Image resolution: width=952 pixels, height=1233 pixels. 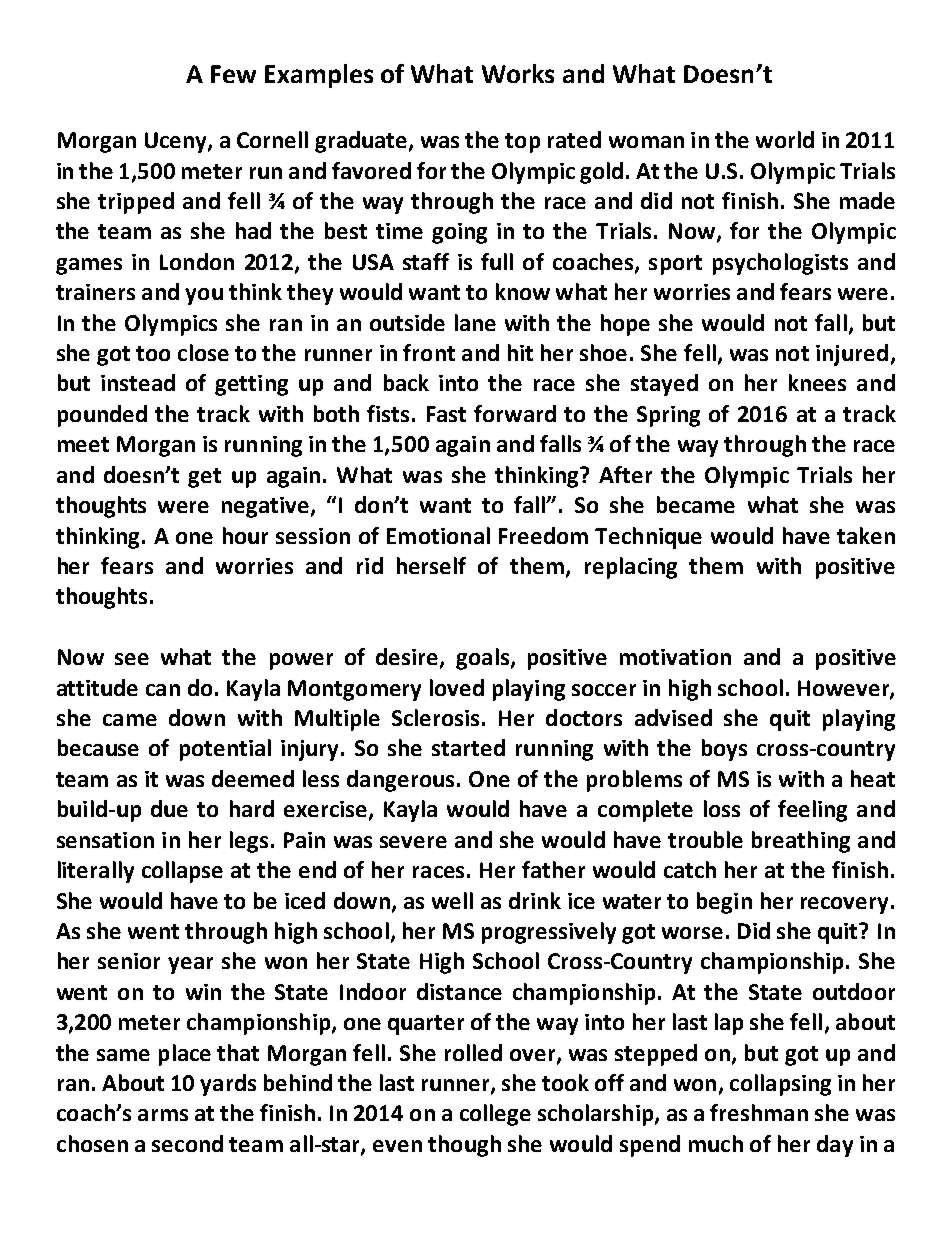 What do you see at coordinates (675, 657) in the screenshot?
I see `motivation` at bounding box center [675, 657].
